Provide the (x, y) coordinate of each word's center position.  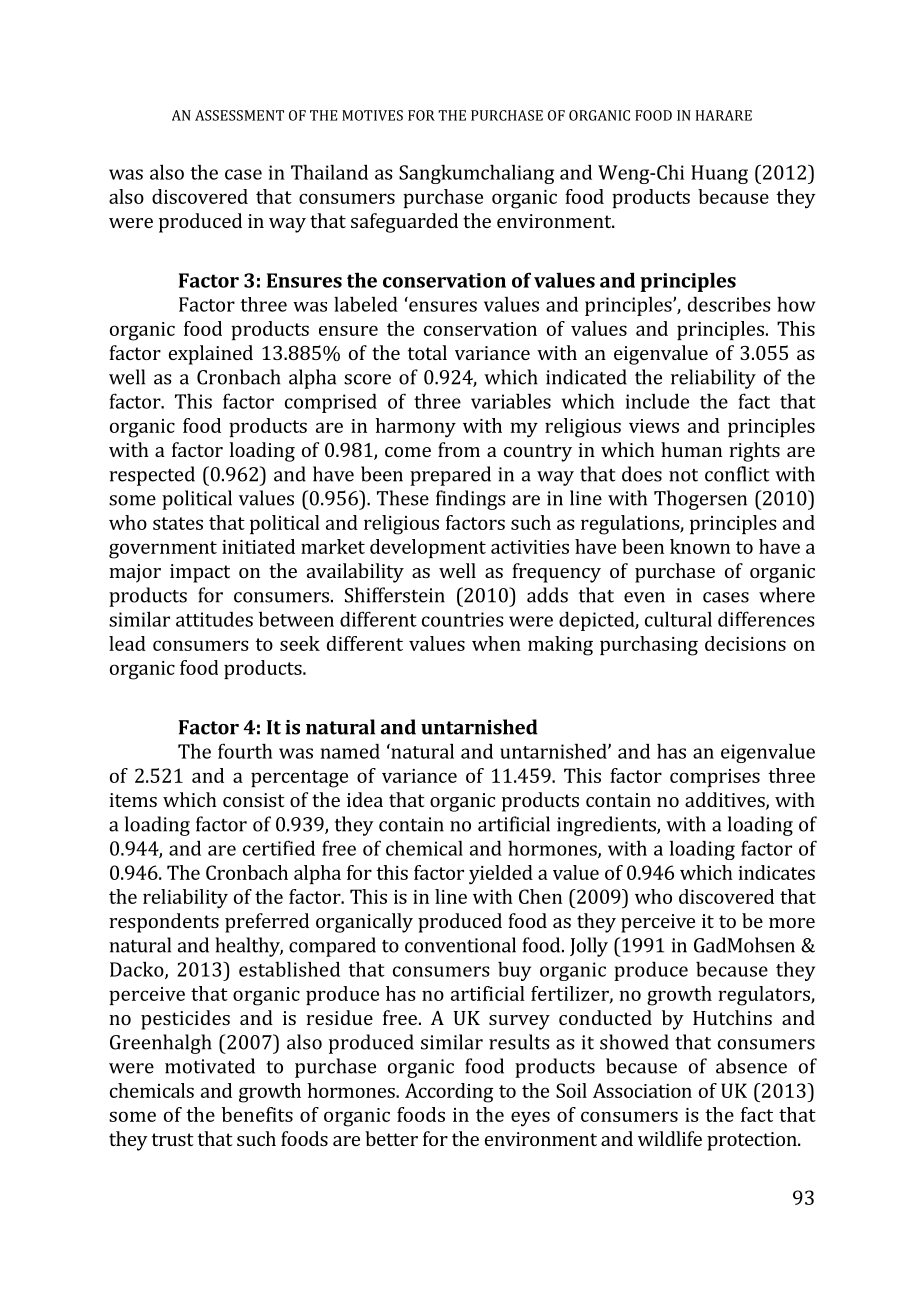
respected (152, 476)
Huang (719, 174)
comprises (715, 778)
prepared (450, 476)
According (449, 1093)
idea (365, 799)
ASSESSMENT (239, 115)
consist (254, 800)
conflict (737, 474)
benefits (257, 1114)
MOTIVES (372, 115)
